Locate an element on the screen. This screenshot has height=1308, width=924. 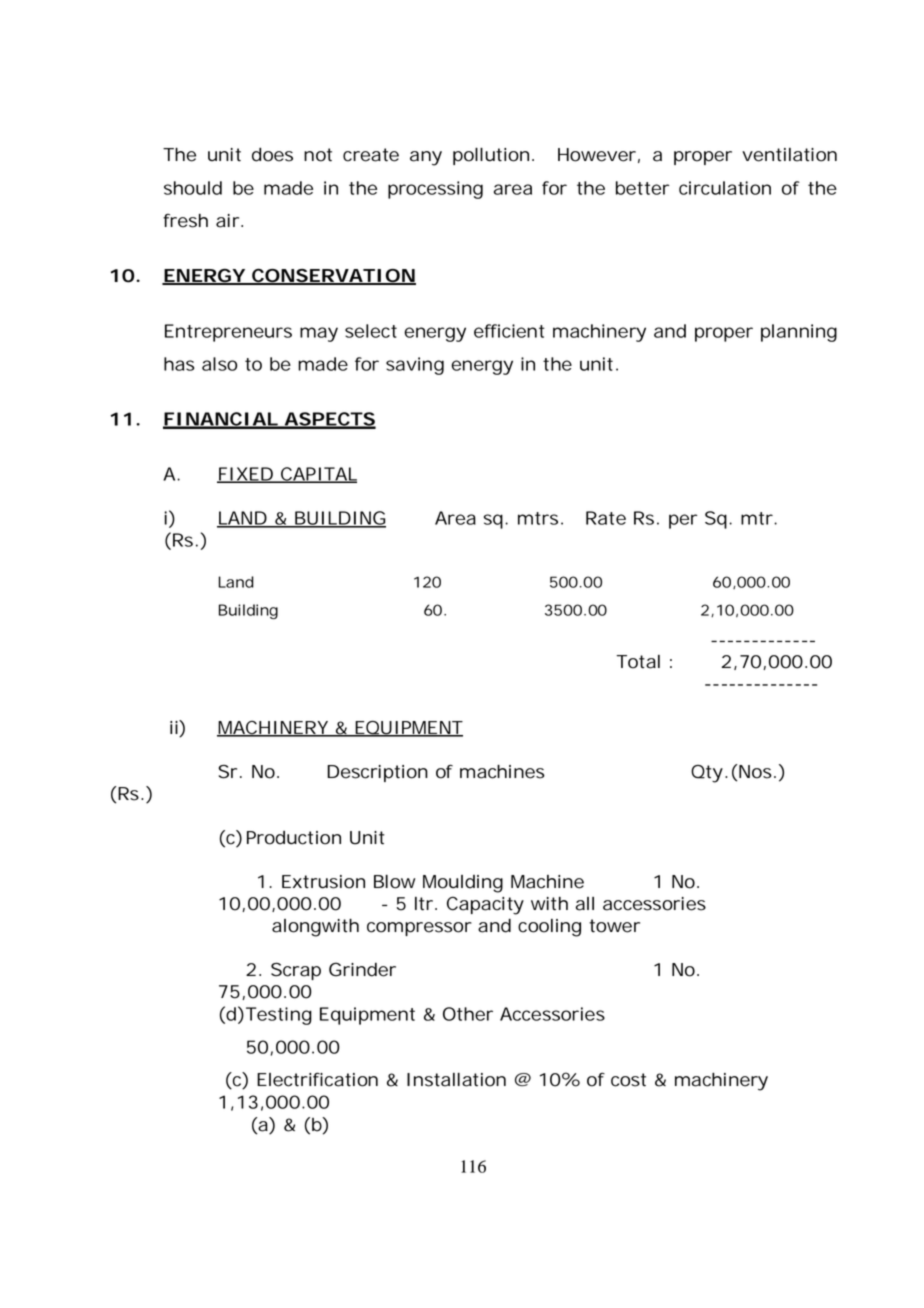
does is located at coordinates (272, 154).
